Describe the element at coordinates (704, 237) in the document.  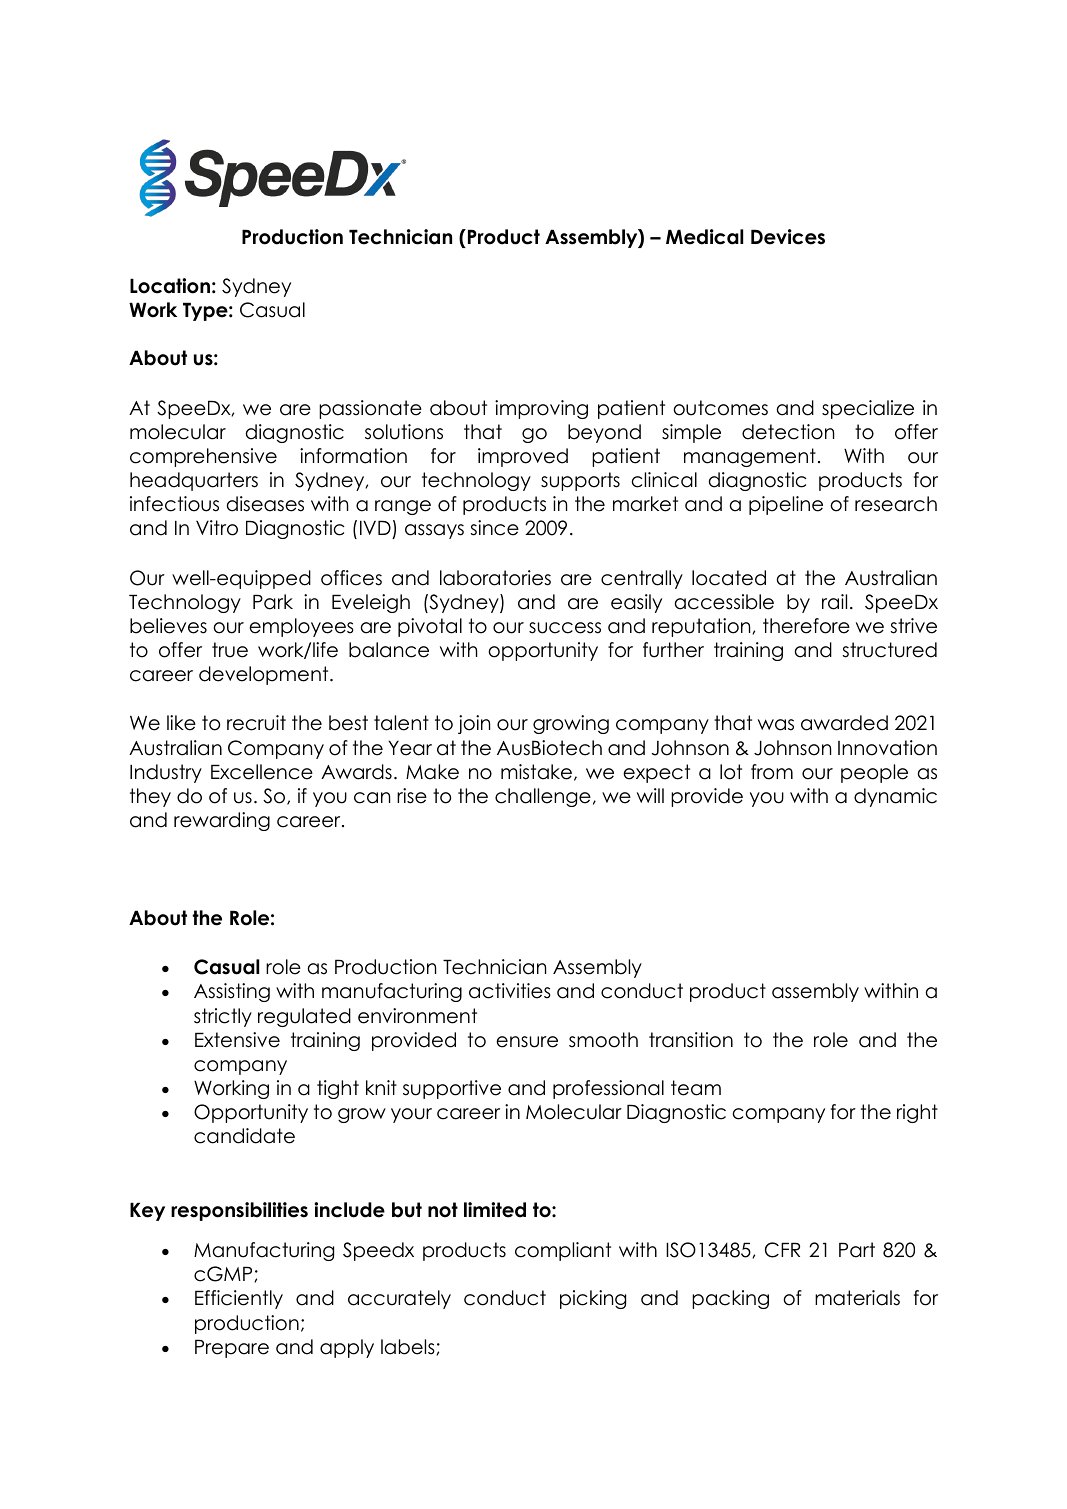
I see `Medical` at that location.
